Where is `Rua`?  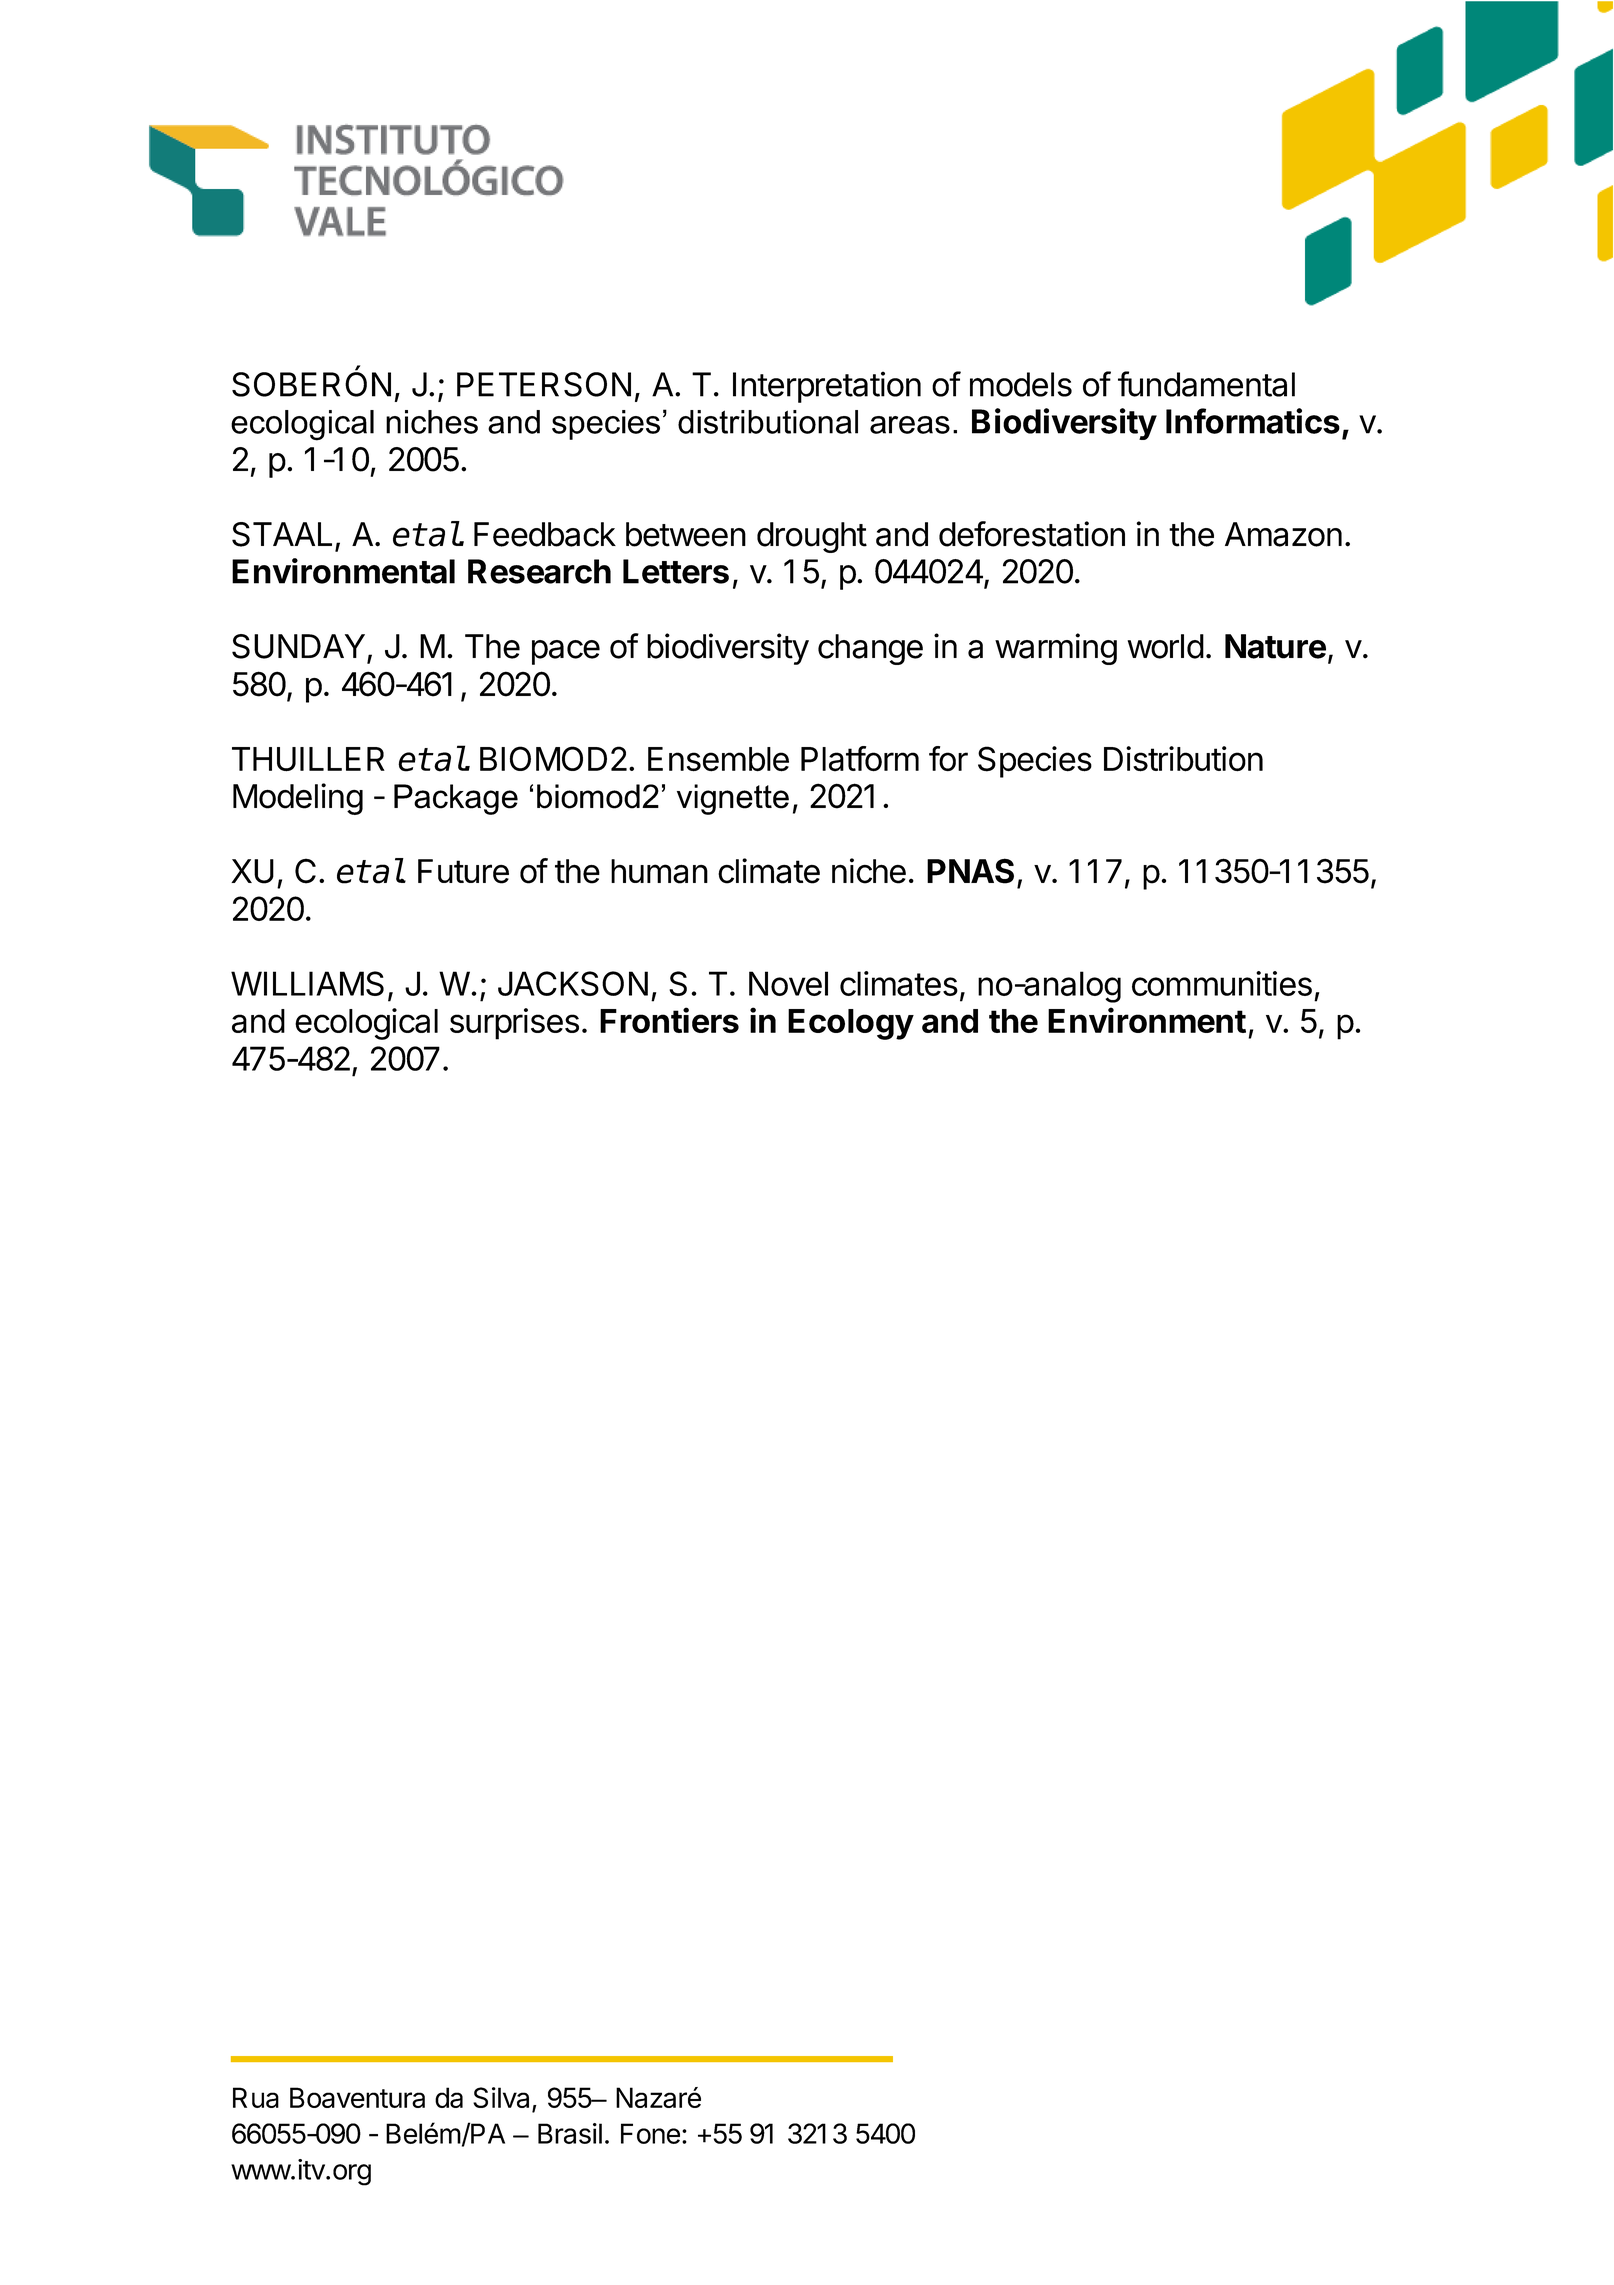 Rua is located at coordinates (256, 2097).
